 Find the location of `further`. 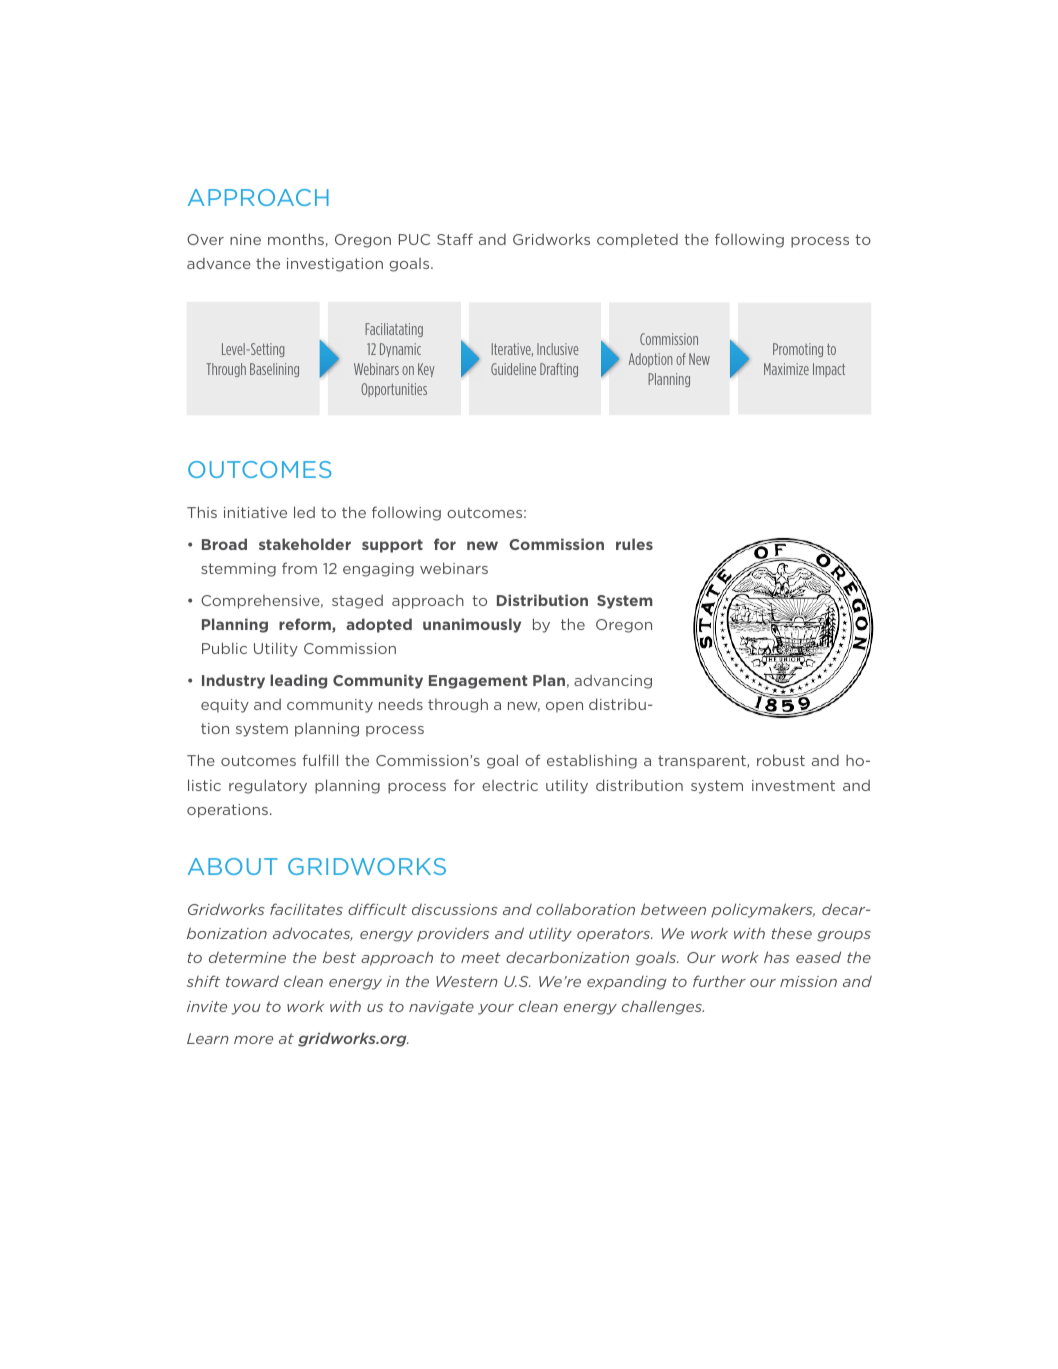

further is located at coordinates (719, 981).
